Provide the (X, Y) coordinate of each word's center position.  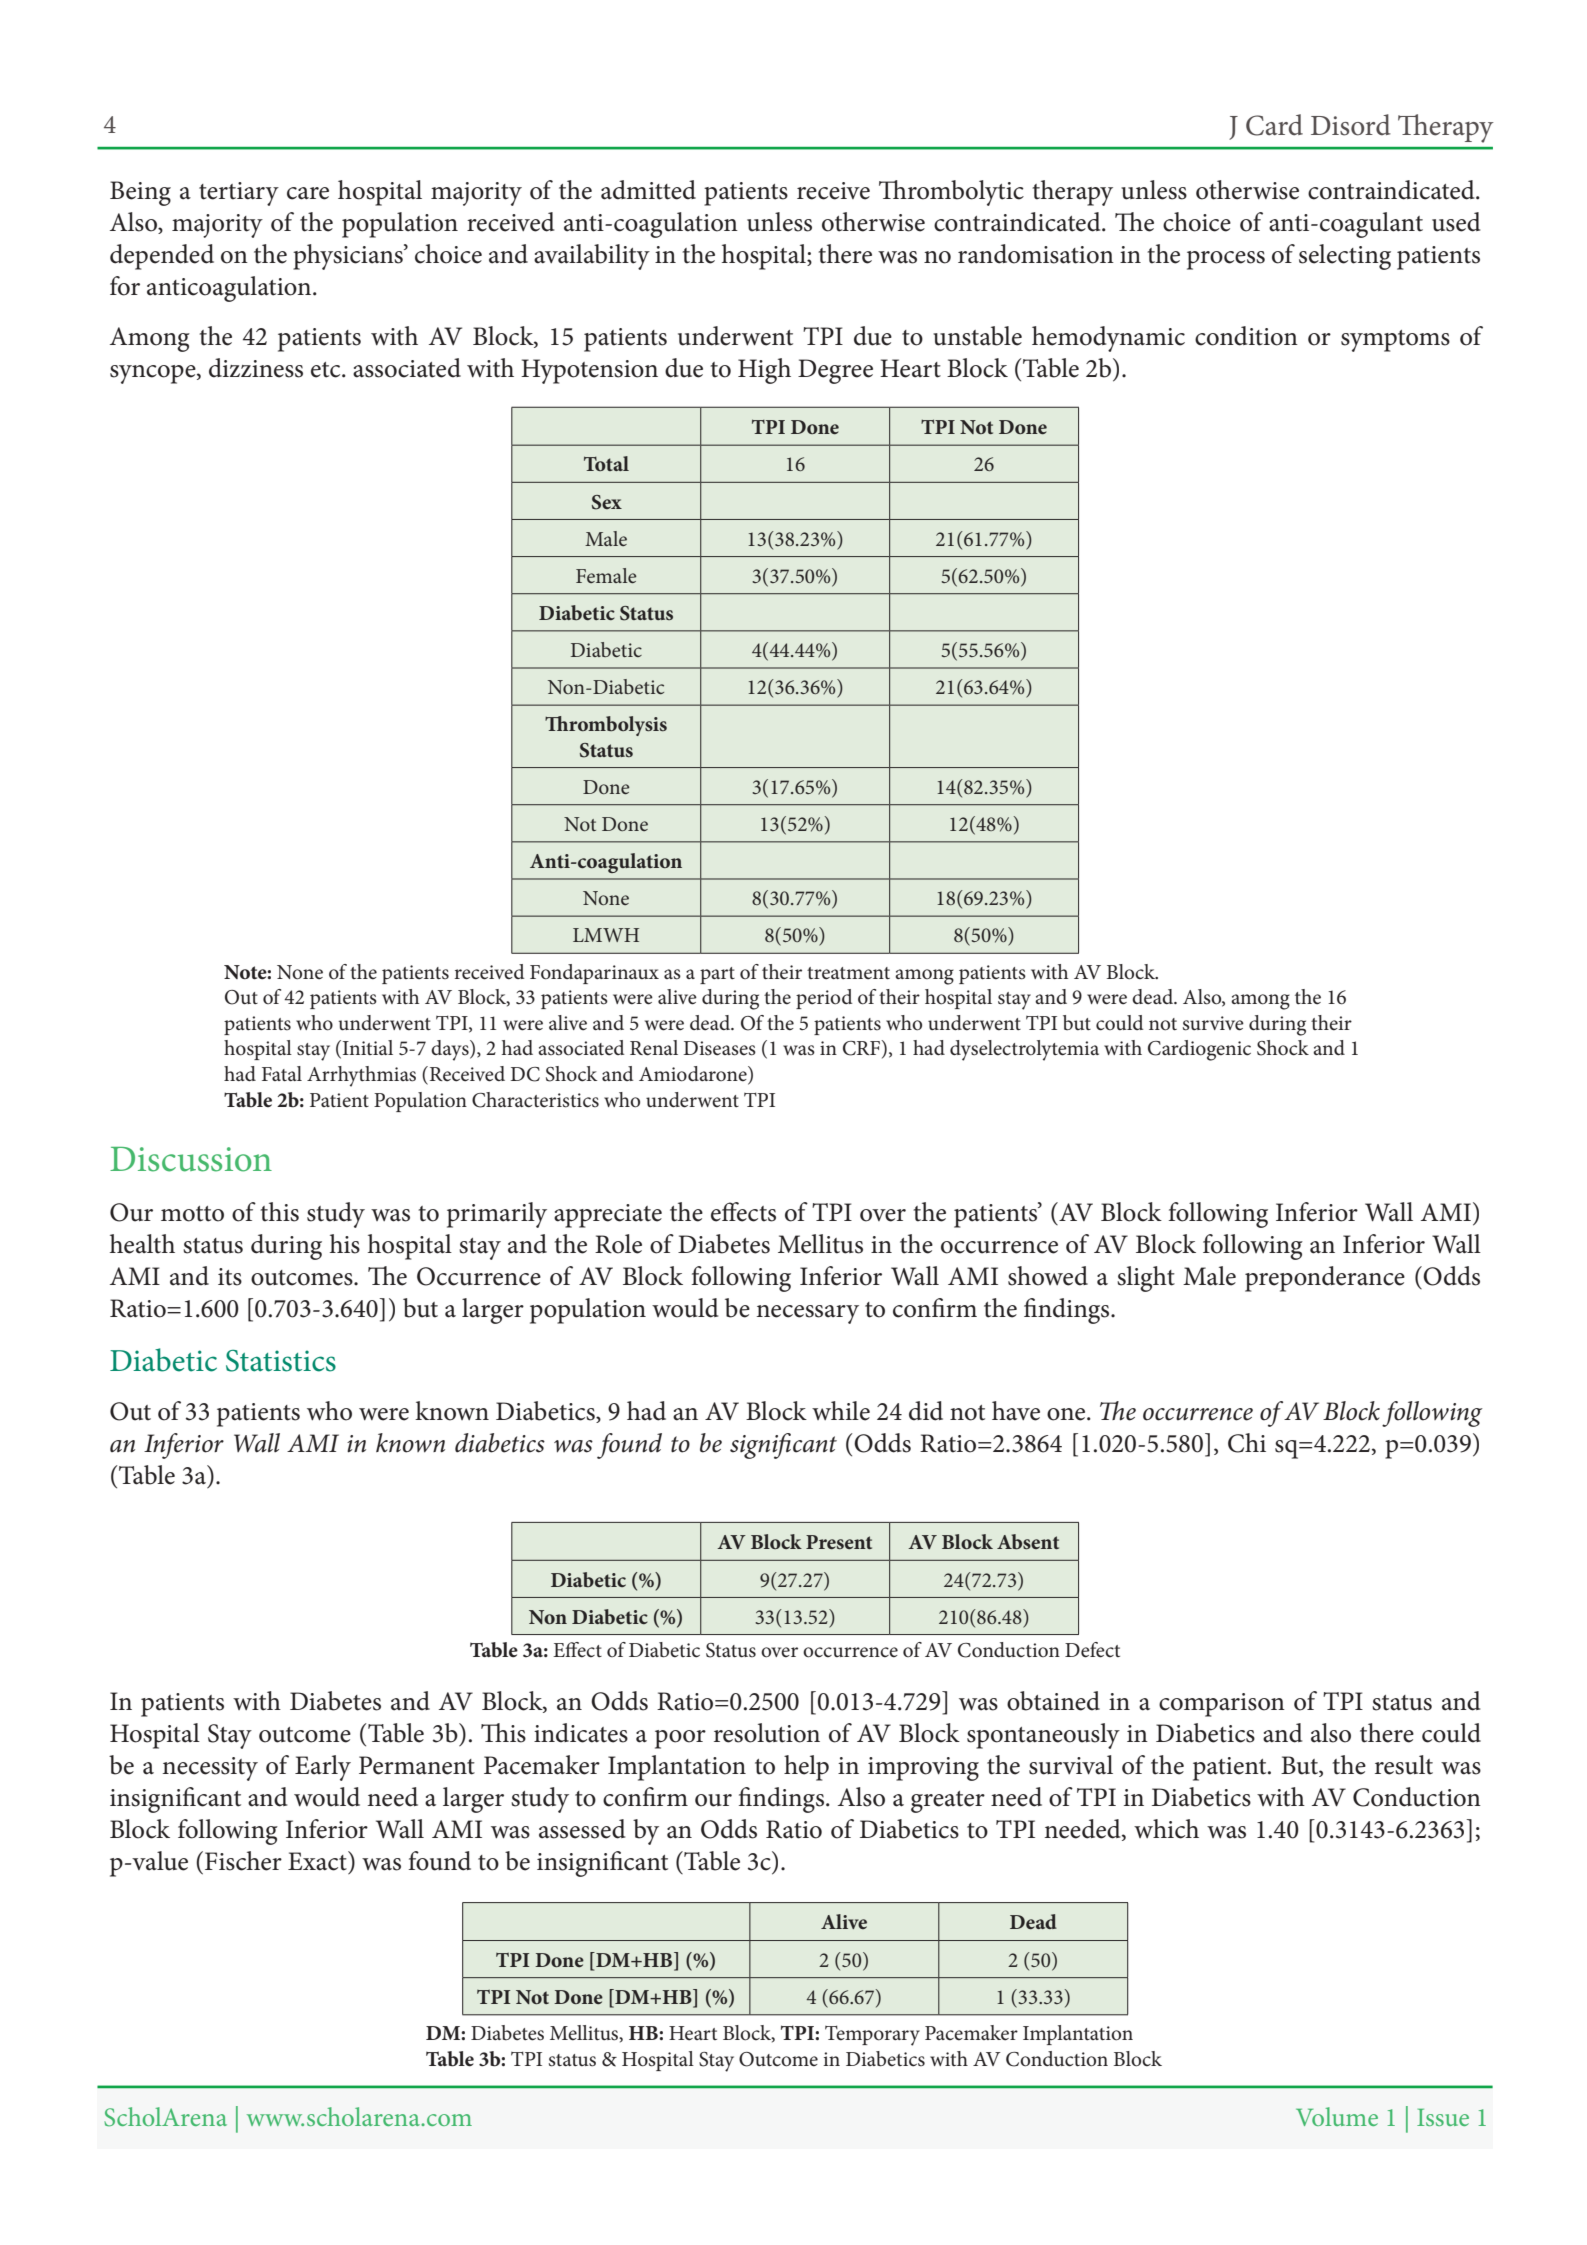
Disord (1351, 125)
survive (1213, 1023)
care (308, 193)
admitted (648, 190)
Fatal (282, 1073)
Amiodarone (694, 1075)
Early (323, 1768)
